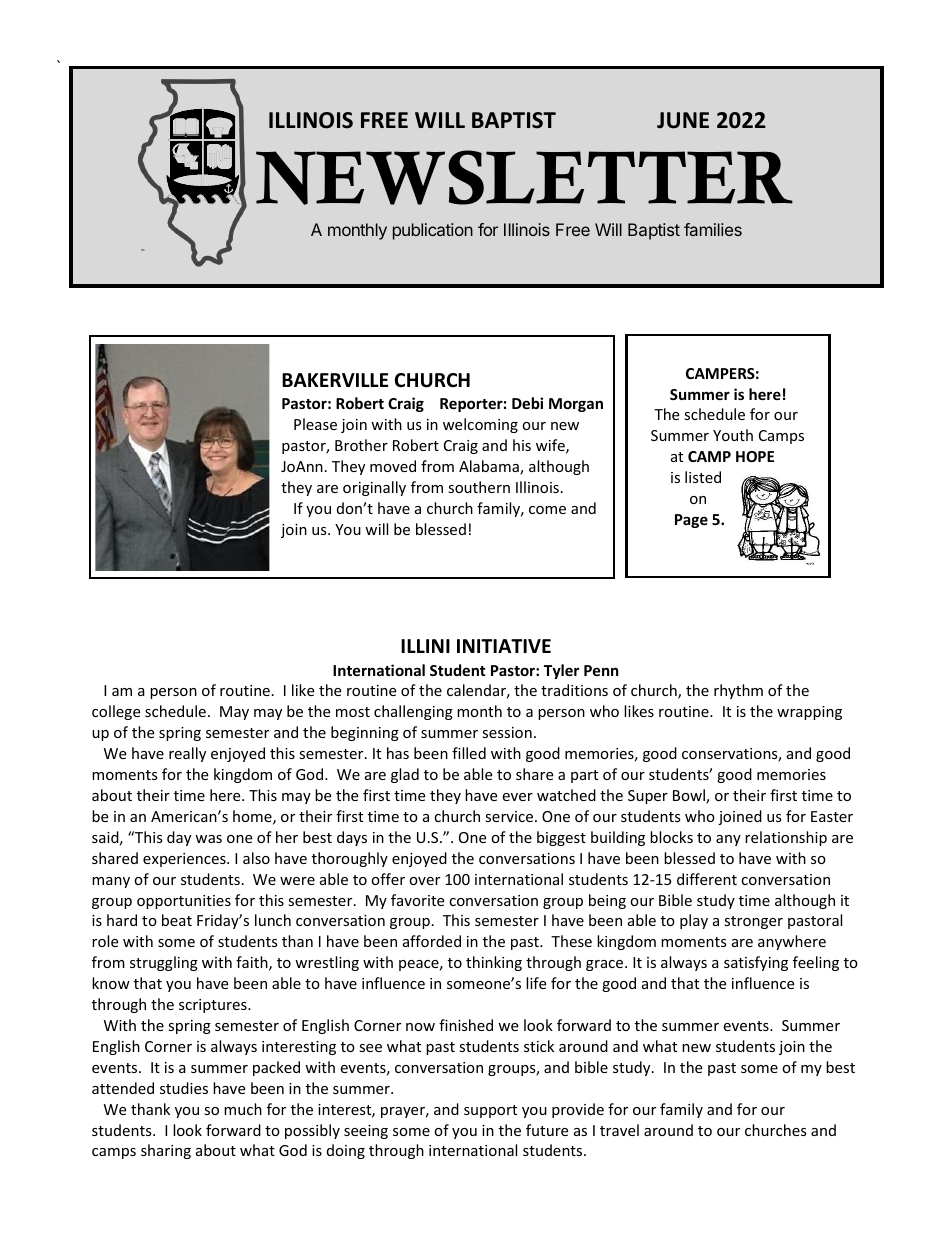 This screenshot has width=952, height=1233. I want to click on Bowl, so click(690, 796).
